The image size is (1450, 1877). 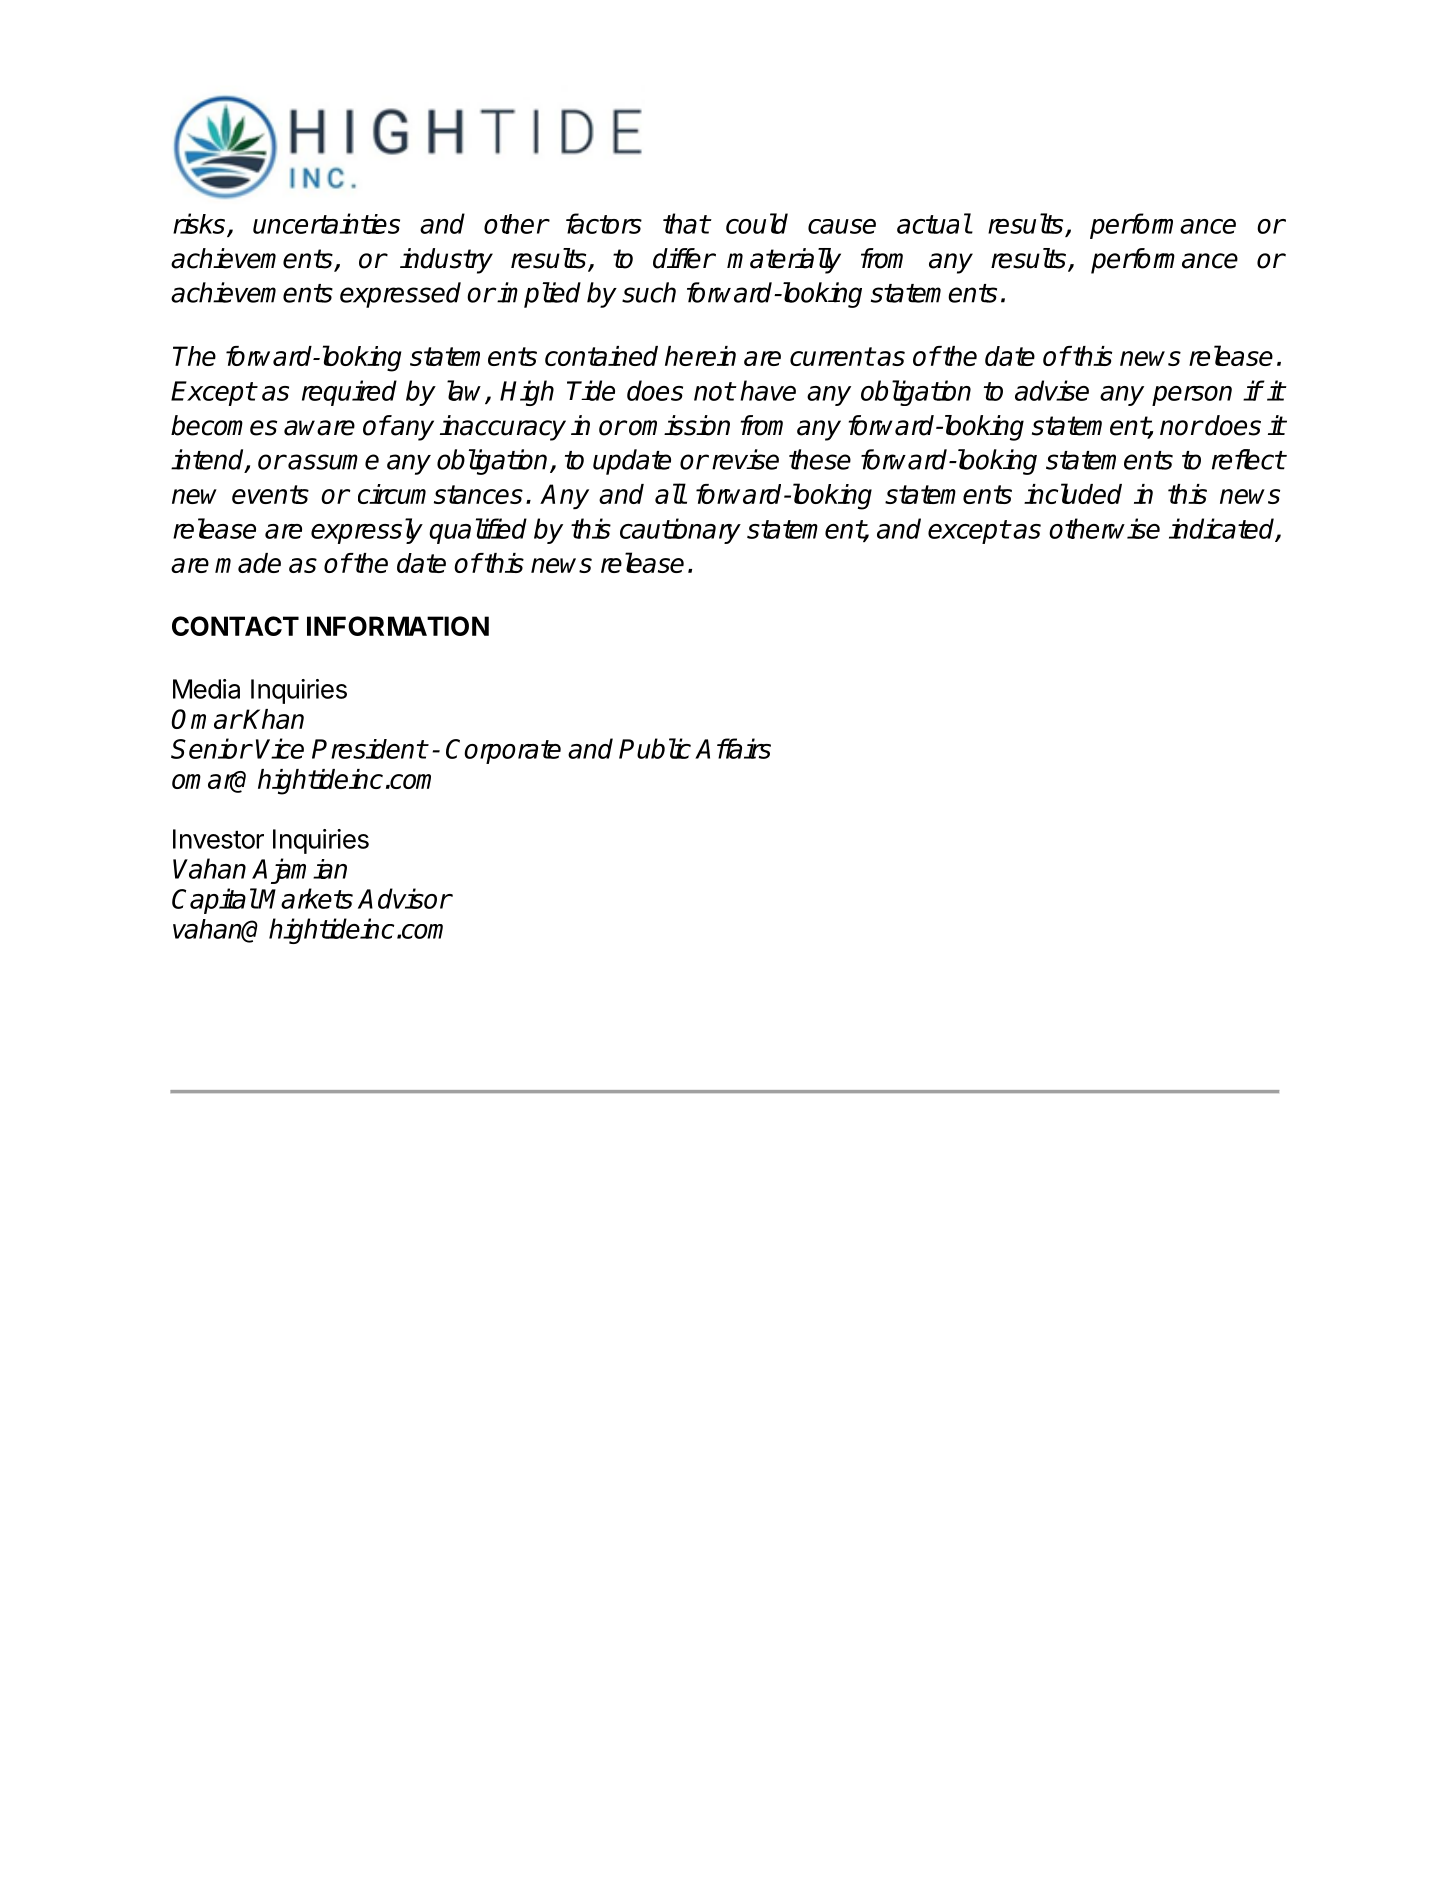 I want to click on uncertainties, so click(x=326, y=223).
